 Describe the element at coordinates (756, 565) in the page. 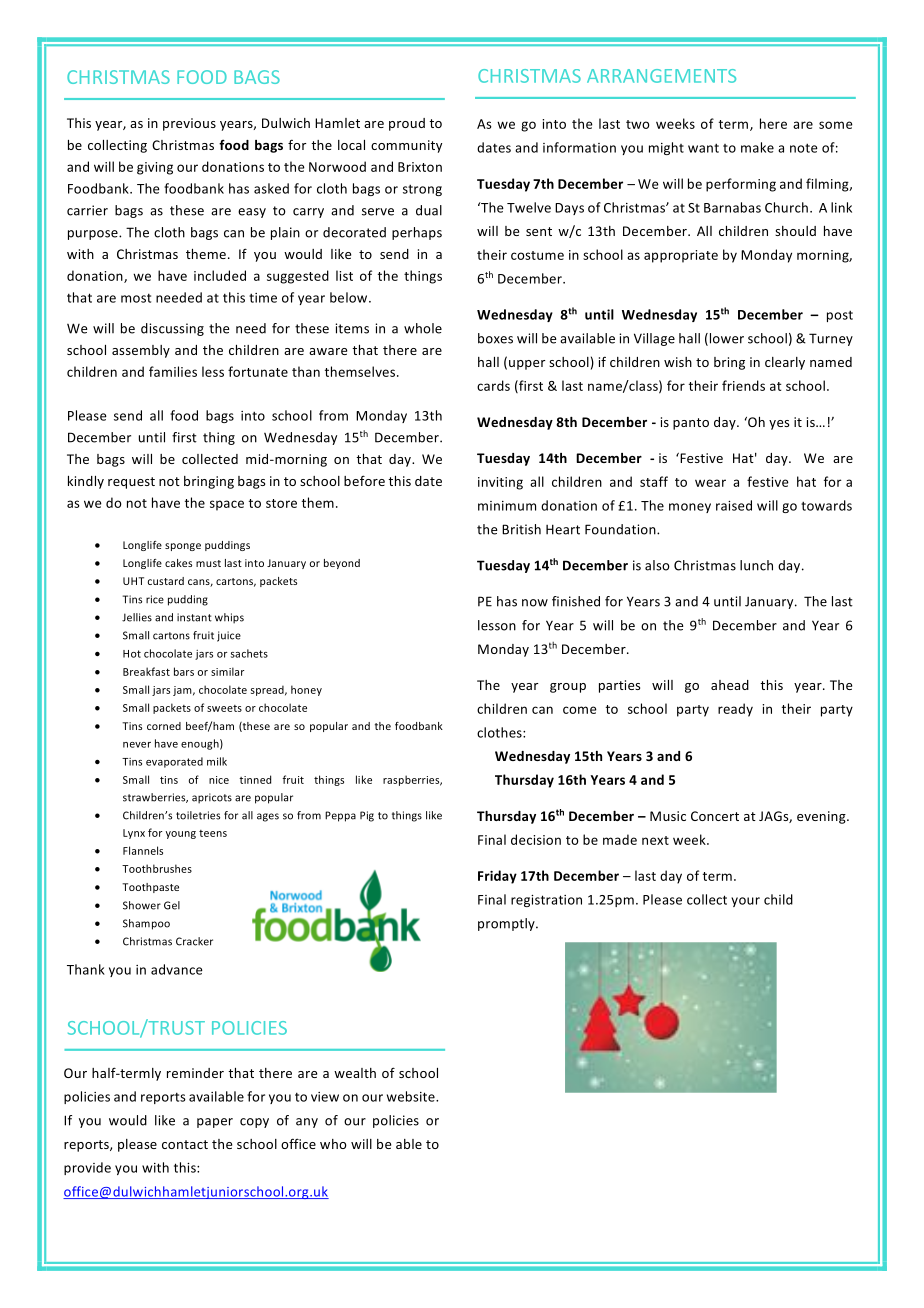

I see `lunch` at that location.
